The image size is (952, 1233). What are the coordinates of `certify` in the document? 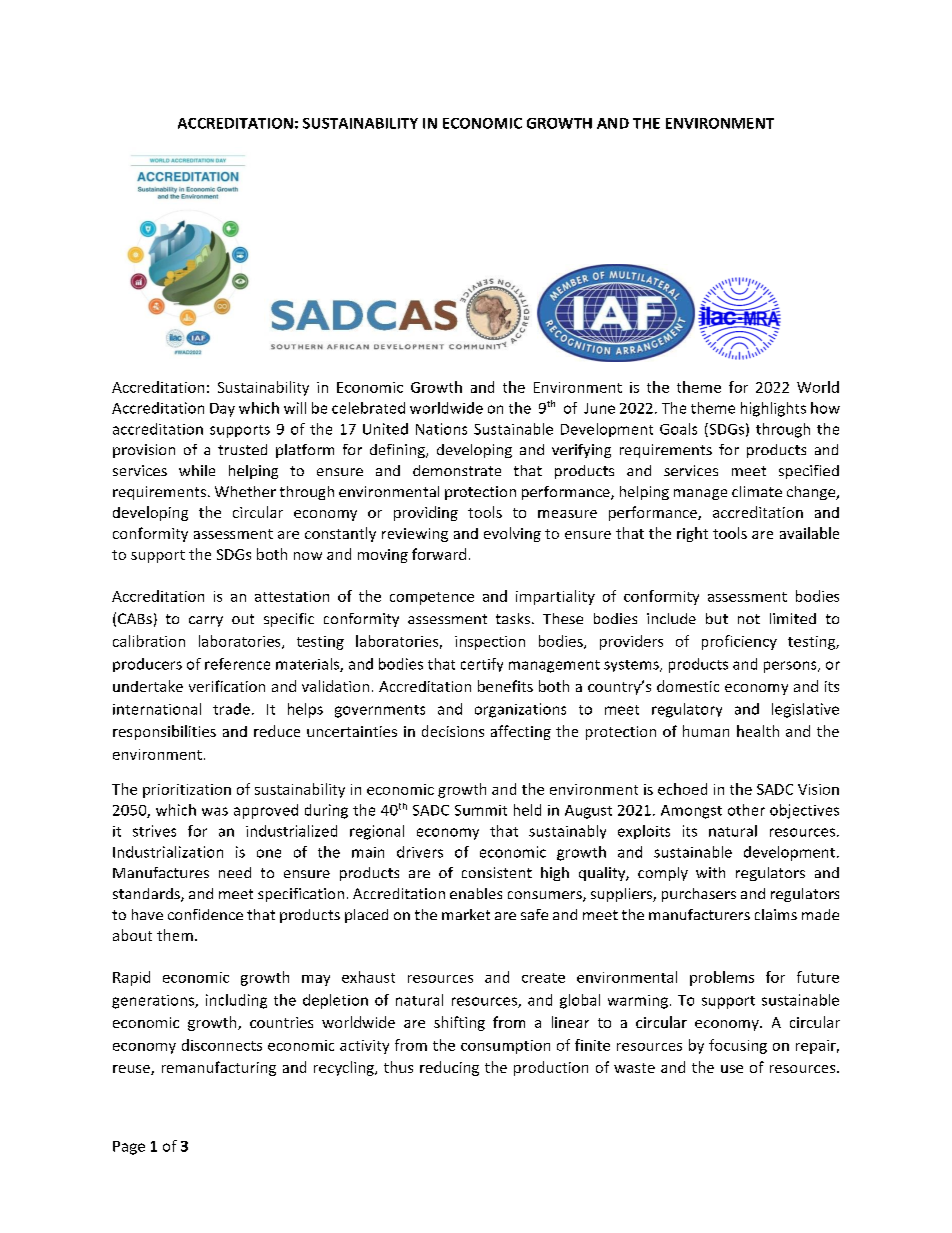 It's located at (482, 665).
